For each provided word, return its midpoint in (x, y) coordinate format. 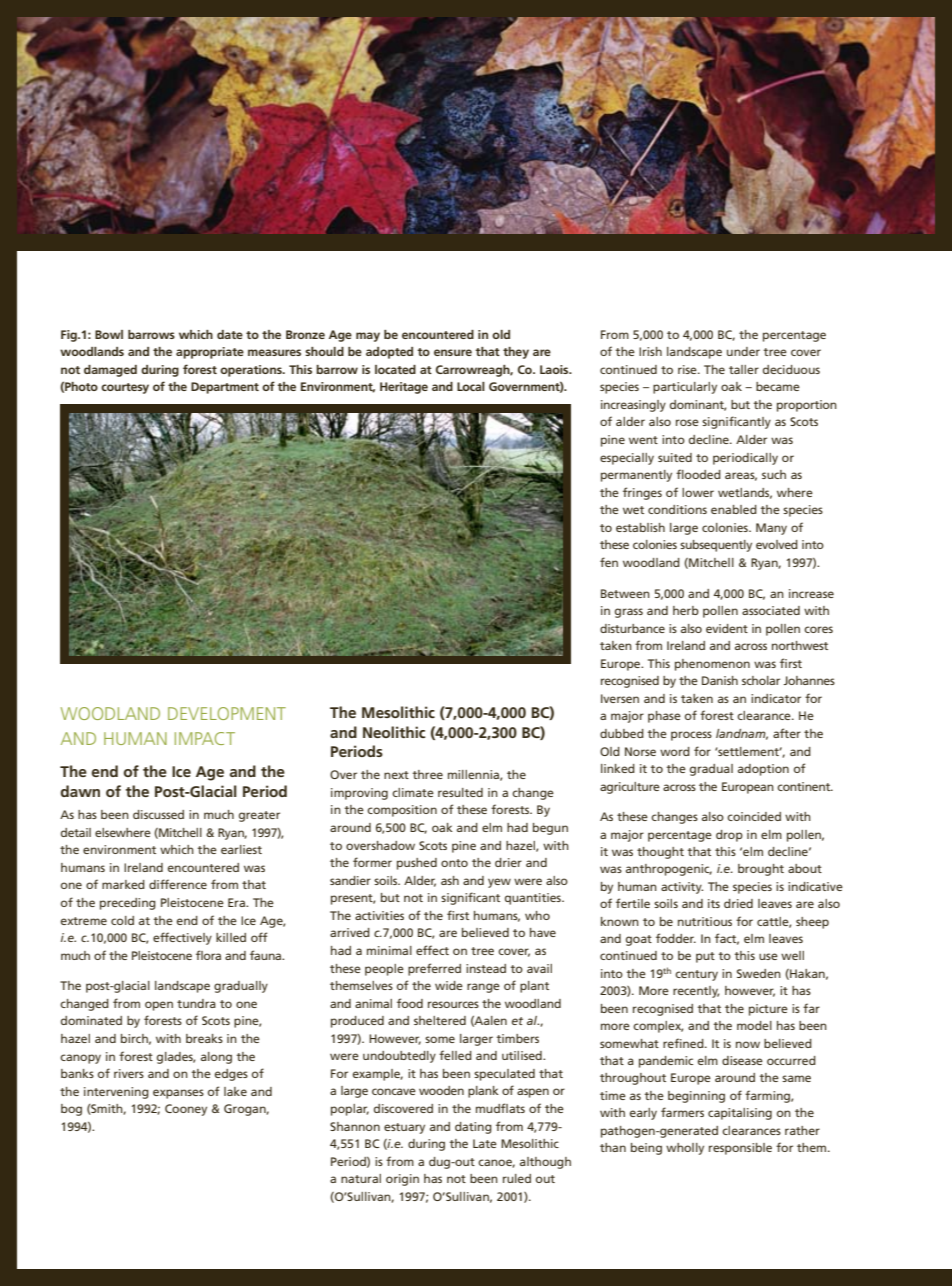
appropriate (210, 353)
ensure (453, 352)
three (427, 774)
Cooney (186, 1110)
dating (473, 1128)
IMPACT (205, 738)
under (743, 351)
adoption (763, 770)
